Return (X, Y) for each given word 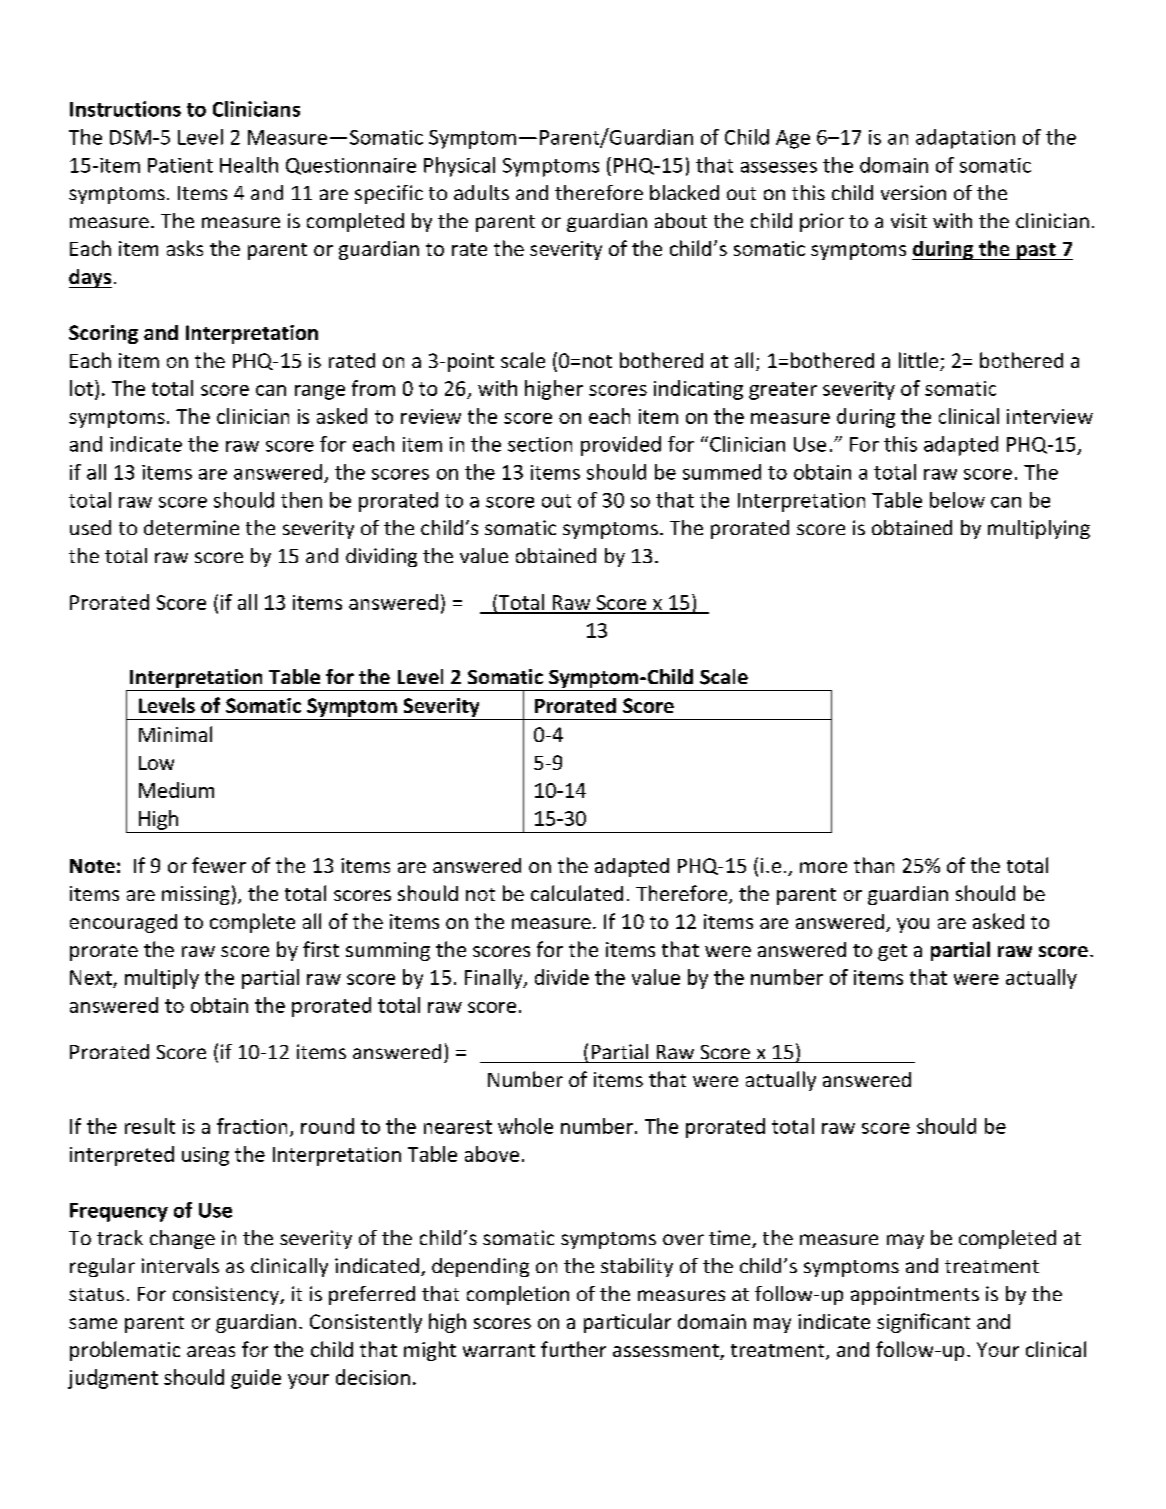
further (573, 1349)
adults (481, 192)
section (540, 444)
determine (191, 527)
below (957, 500)
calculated (577, 893)
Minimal (175, 734)
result (150, 1126)
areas (211, 1351)
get (892, 952)
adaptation (965, 139)
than (874, 865)
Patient (180, 165)
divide (562, 977)
